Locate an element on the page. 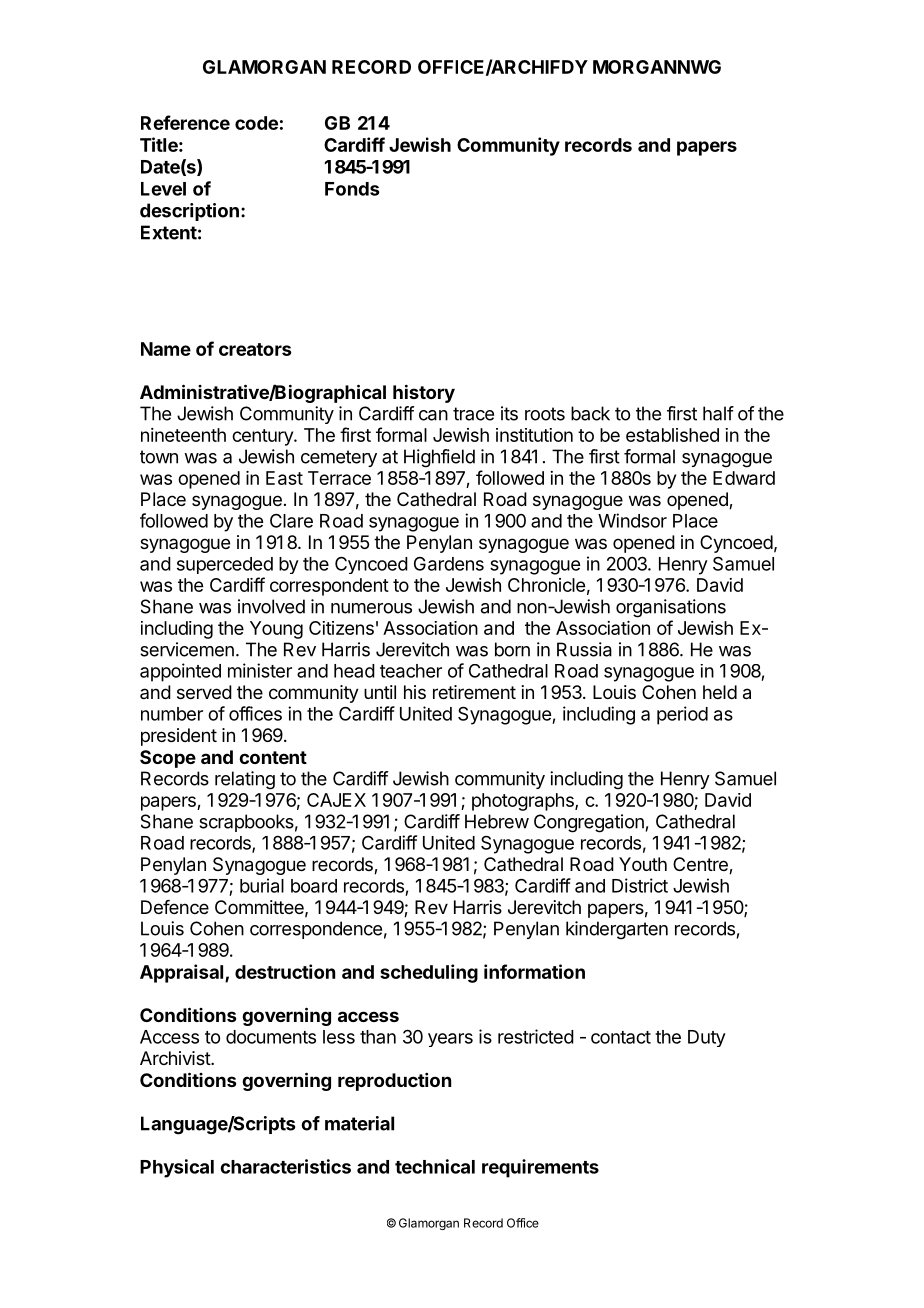 The height and width of the page is (1308, 924). half is located at coordinates (718, 413).
